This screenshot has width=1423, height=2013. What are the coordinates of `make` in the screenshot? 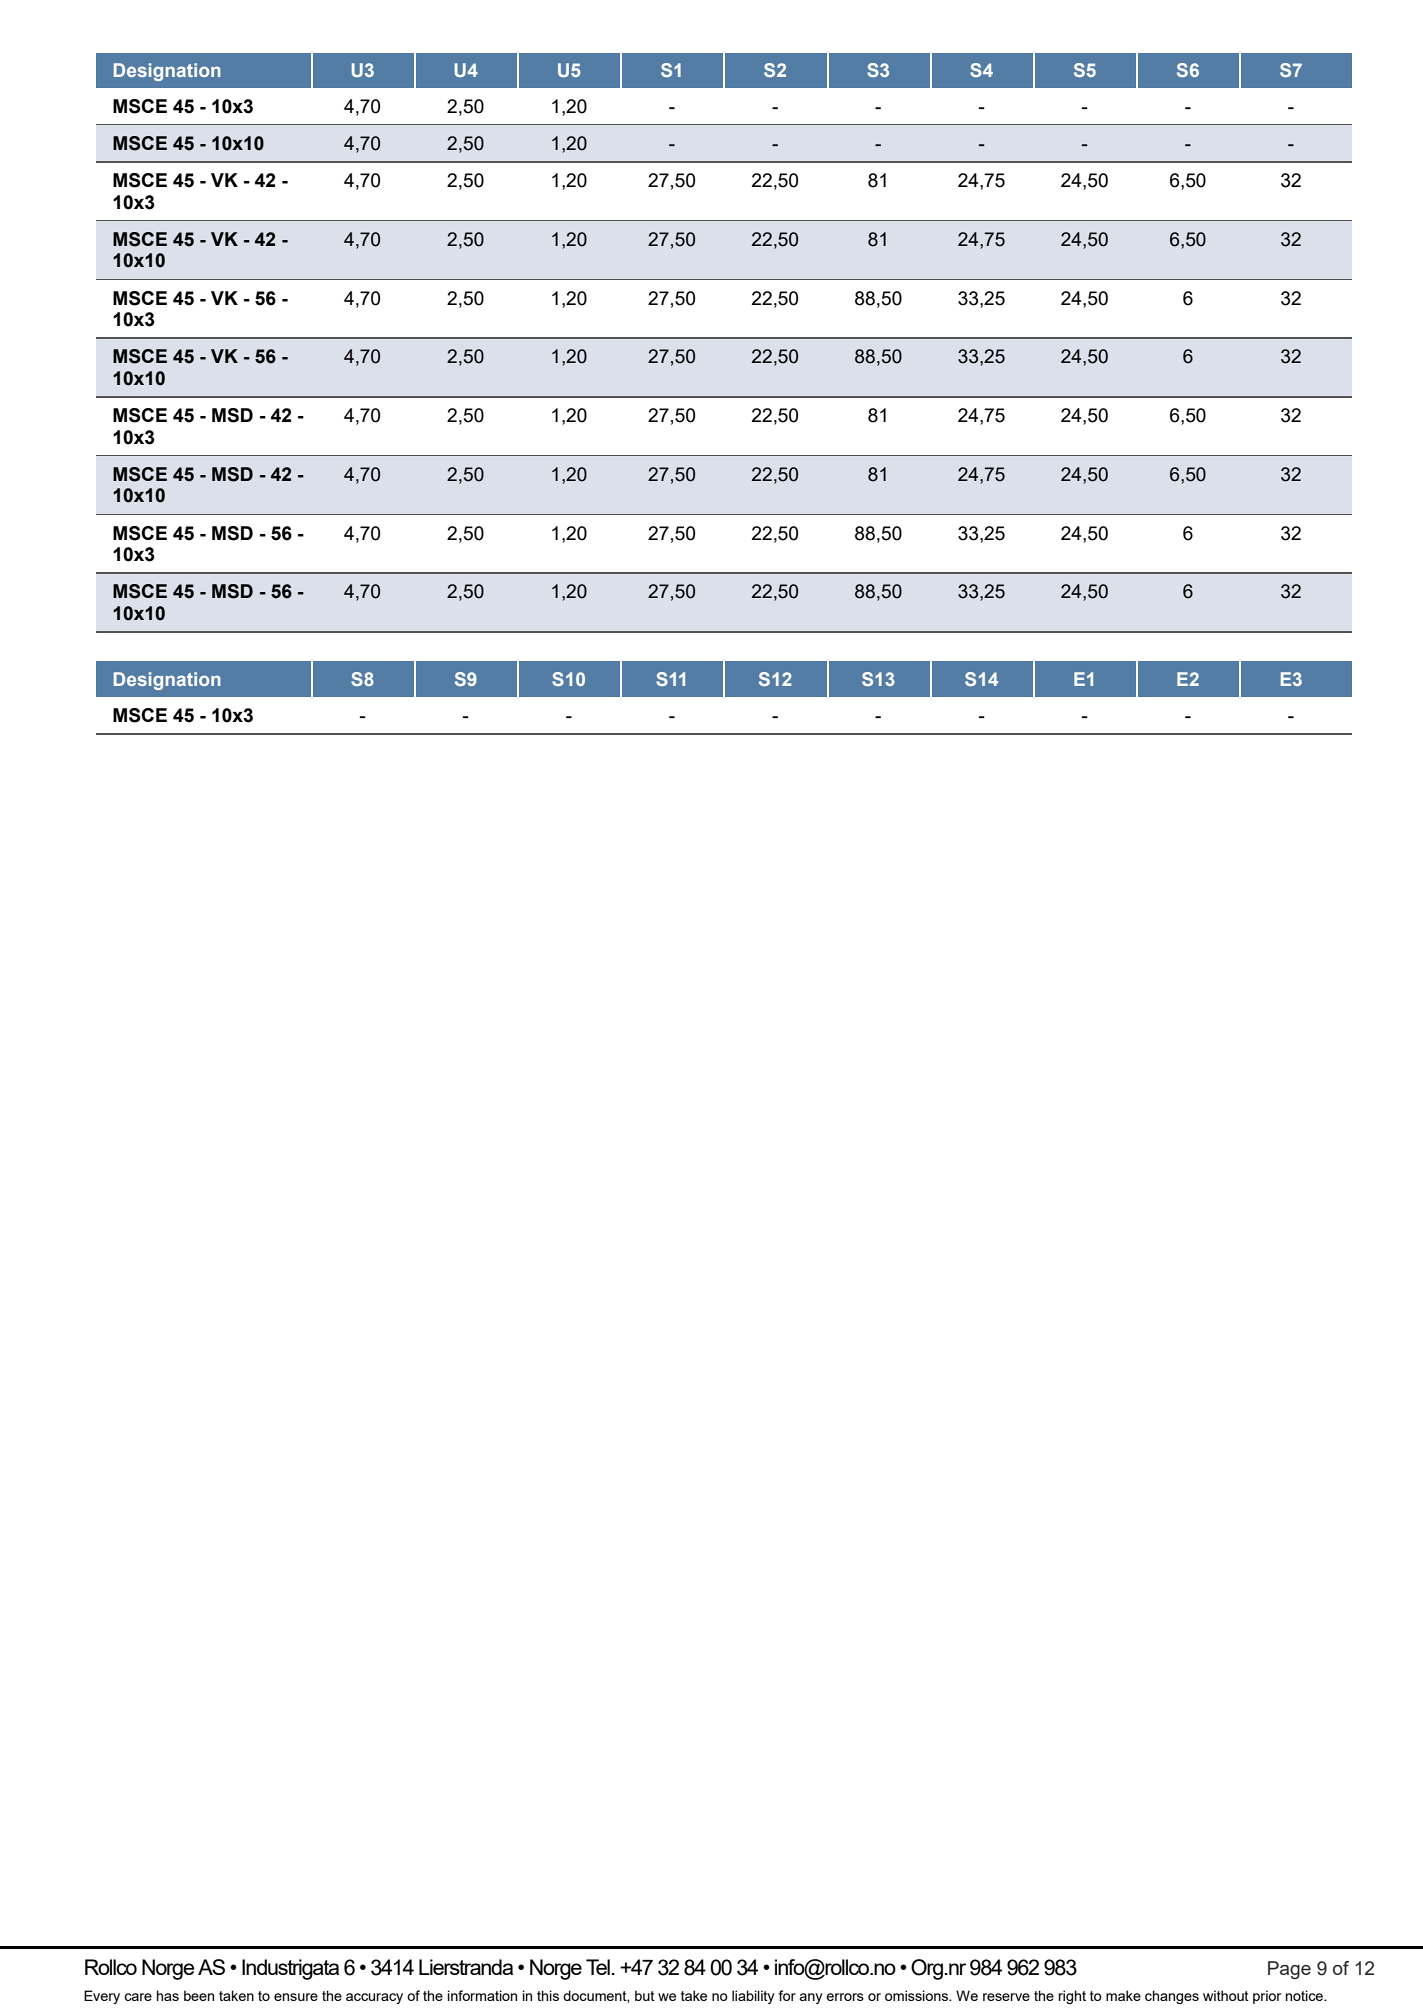 It's located at (1123, 1995).
